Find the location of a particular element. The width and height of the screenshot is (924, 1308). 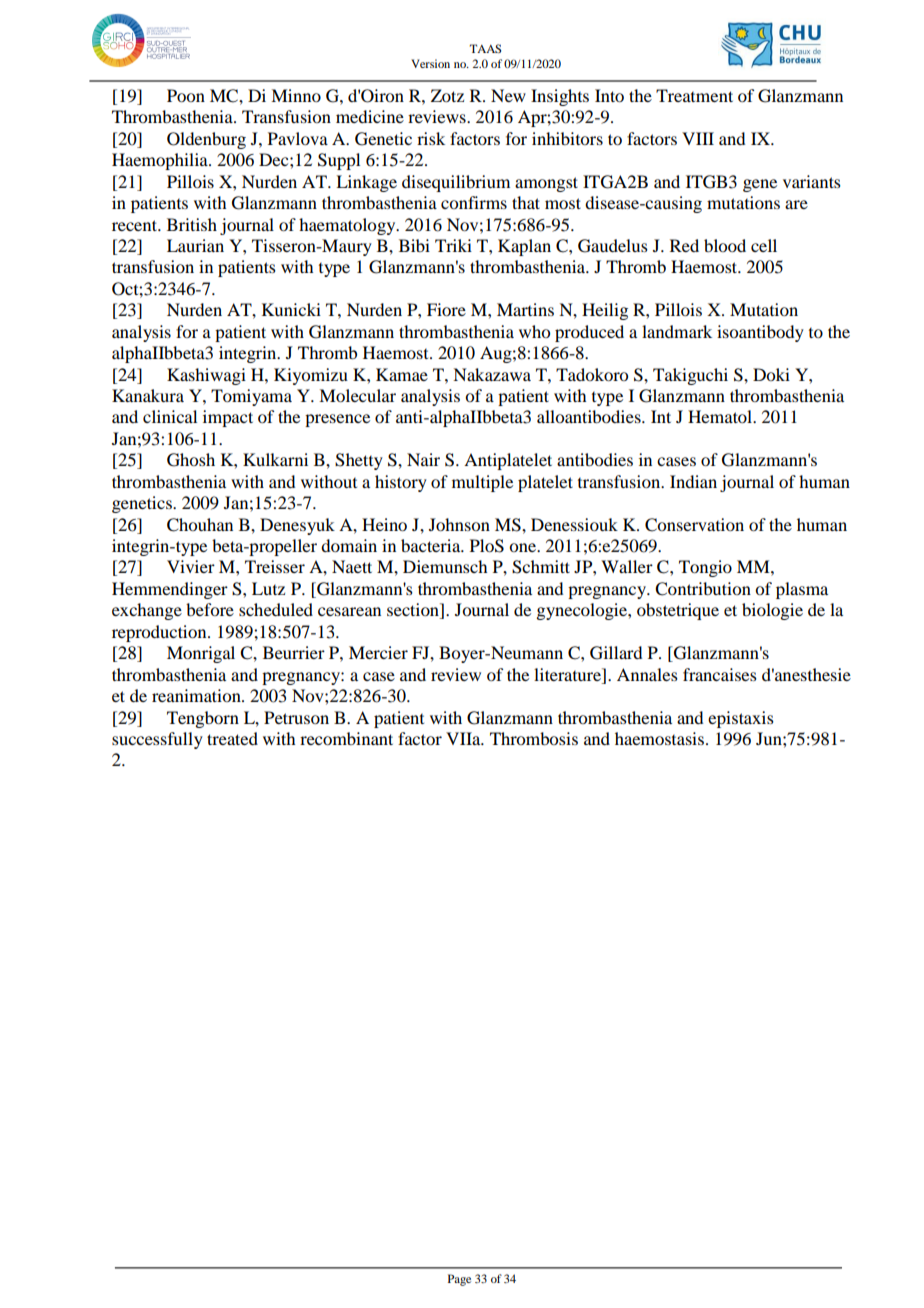

recombinant is located at coordinates (346, 738).
